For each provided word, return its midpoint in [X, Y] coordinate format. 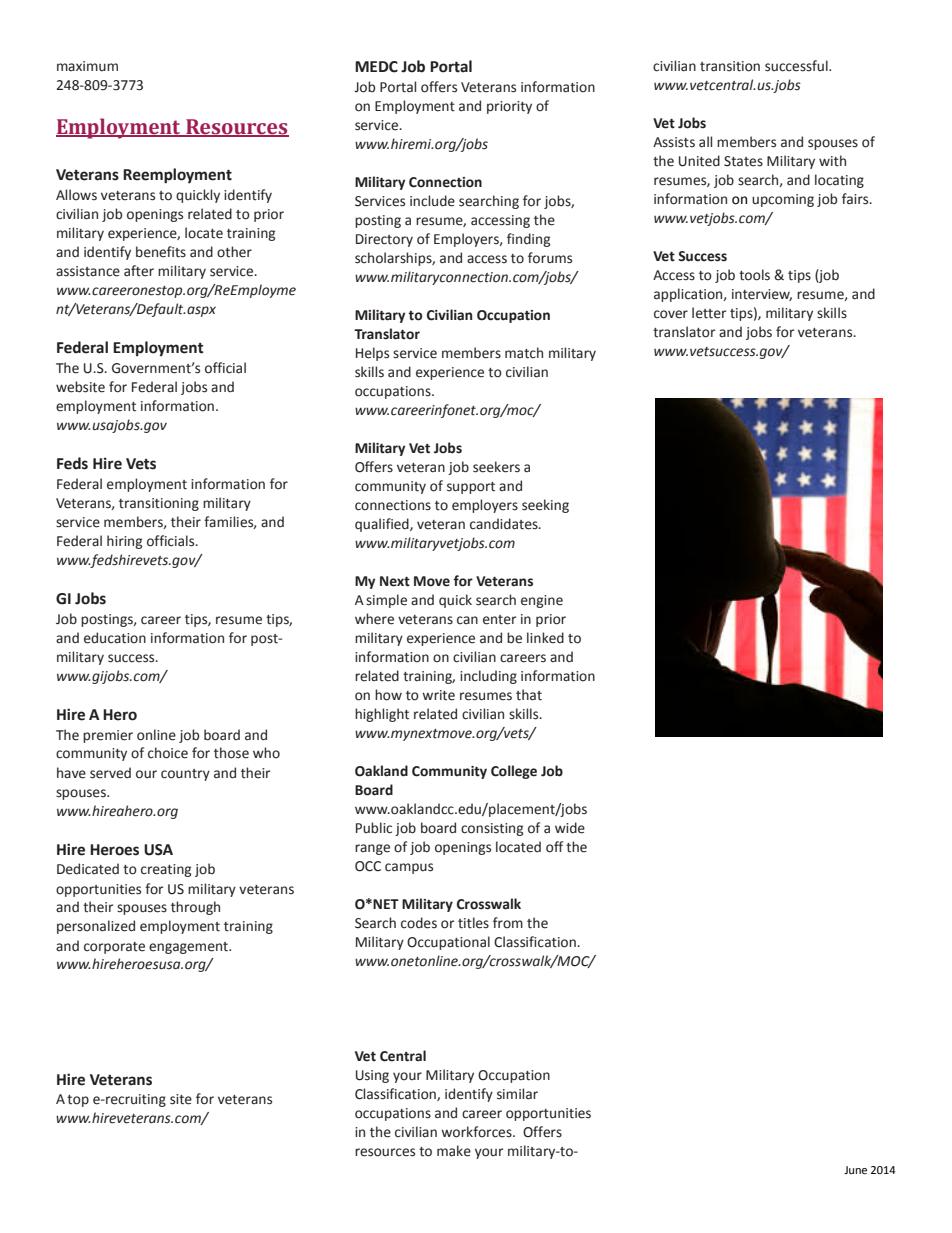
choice [168, 753]
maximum [87, 66]
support [471, 488]
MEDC [376, 67]
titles [473, 923]
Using [372, 1076]
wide [570, 828]
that [529, 695]
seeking [545, 506]
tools [754, 275]
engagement [189, 948]
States [743, 161]
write [438, 695]
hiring [124, 542]
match [524, 353]
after [139, 271]
